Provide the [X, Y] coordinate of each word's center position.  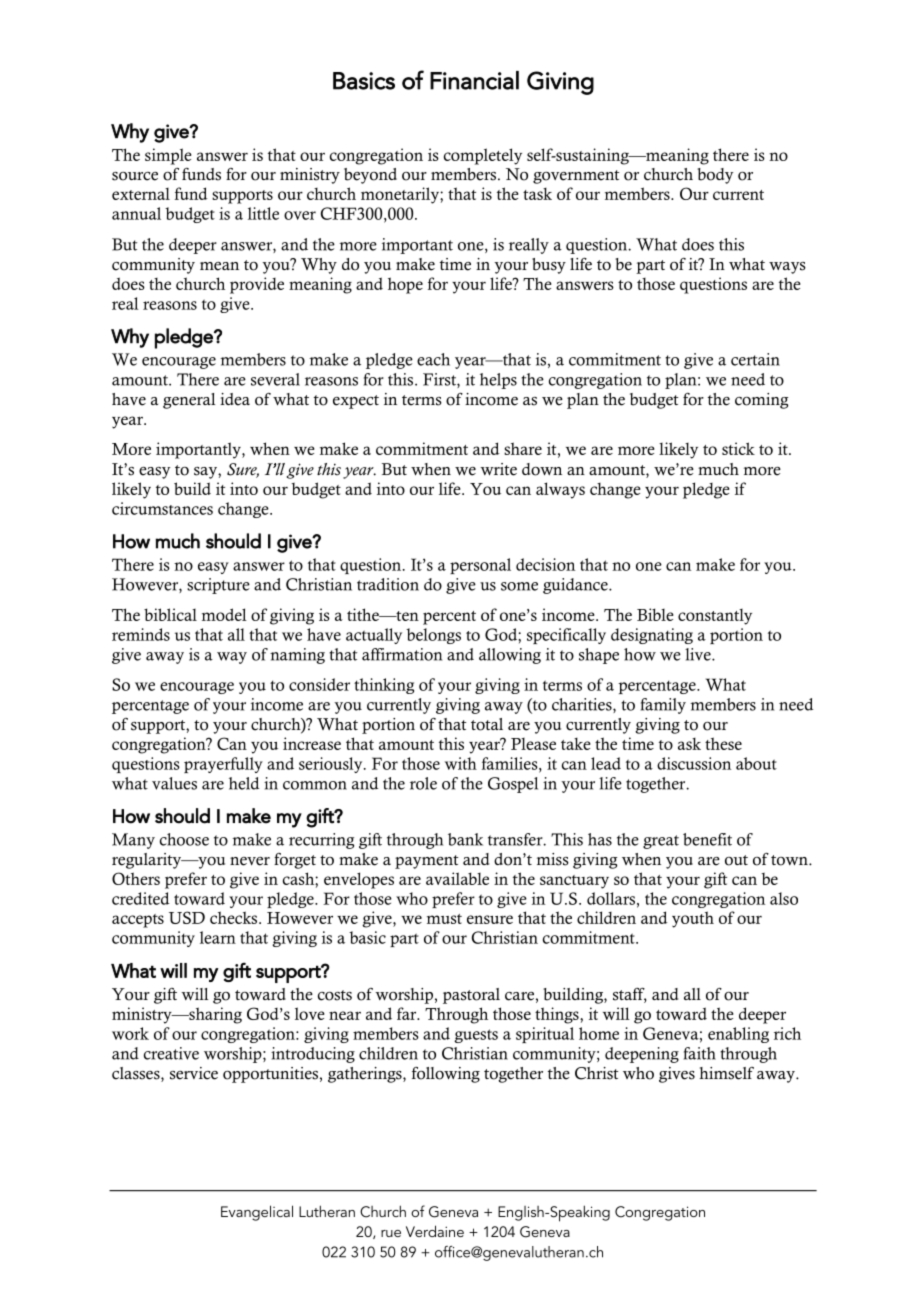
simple [168, 156]
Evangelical [257, 1213]
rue [391, 1233]
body [715, 176]
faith [700, 1053]
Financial [474, 80]
